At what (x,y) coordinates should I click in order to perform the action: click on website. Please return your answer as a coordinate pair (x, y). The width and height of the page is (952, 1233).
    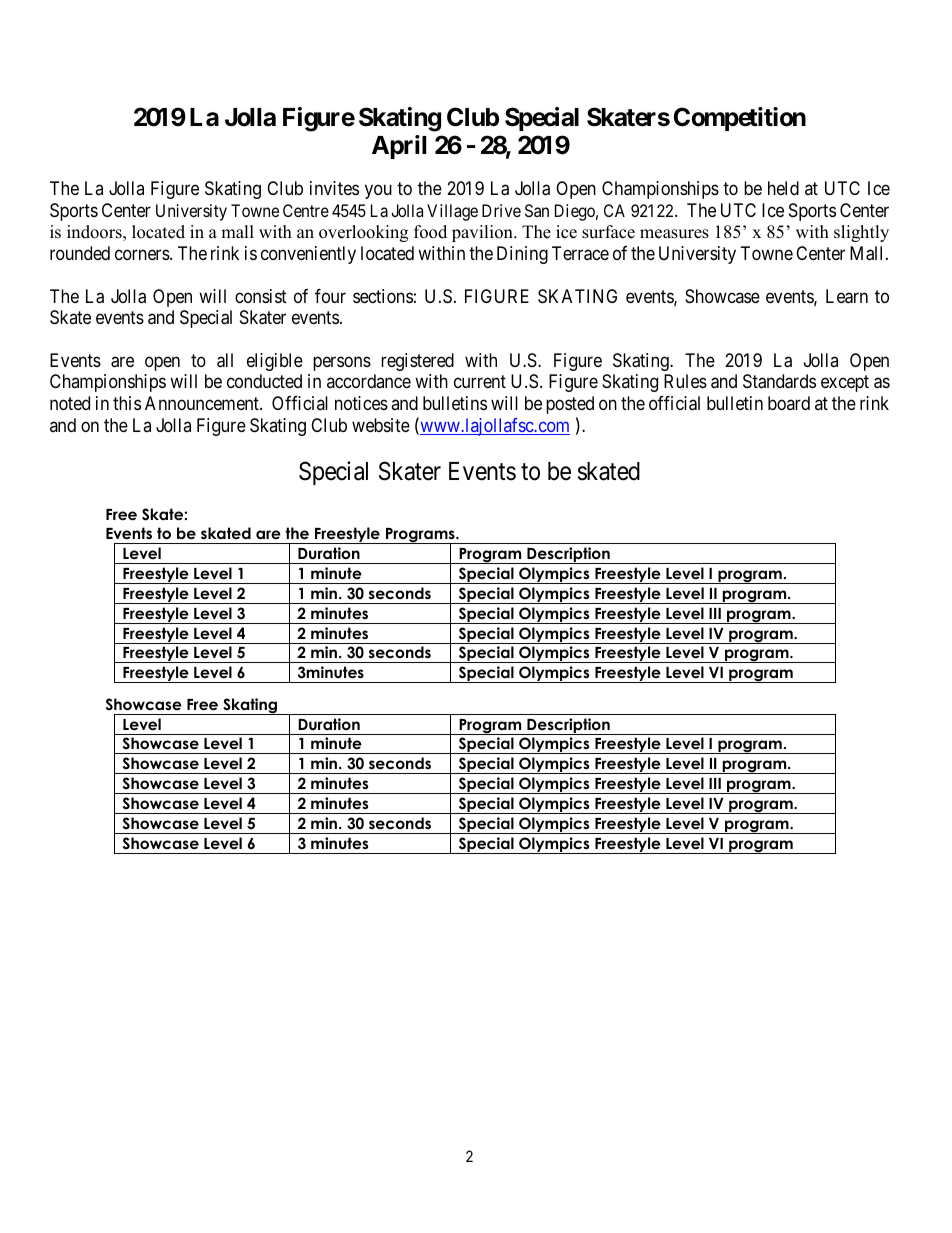
    Looking at the image, I should click on (381, 425).
